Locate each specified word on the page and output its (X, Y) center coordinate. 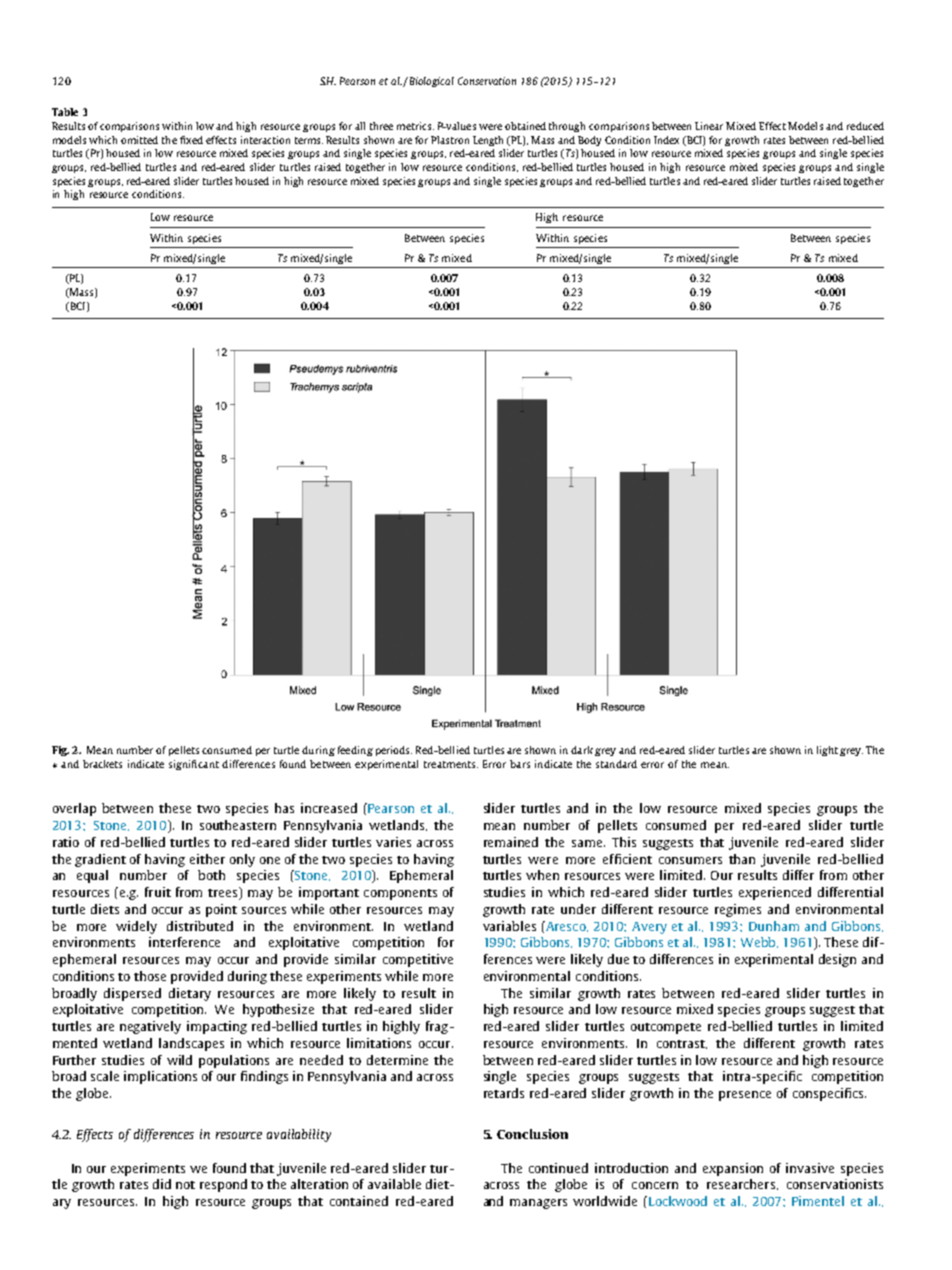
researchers (741, 1184)
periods (394, 751)
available (394, 1184)
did (162, 1184)
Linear (711, 126)
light (827, 751)
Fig (60, 751)
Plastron (450, 140)
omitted (139, 140)
